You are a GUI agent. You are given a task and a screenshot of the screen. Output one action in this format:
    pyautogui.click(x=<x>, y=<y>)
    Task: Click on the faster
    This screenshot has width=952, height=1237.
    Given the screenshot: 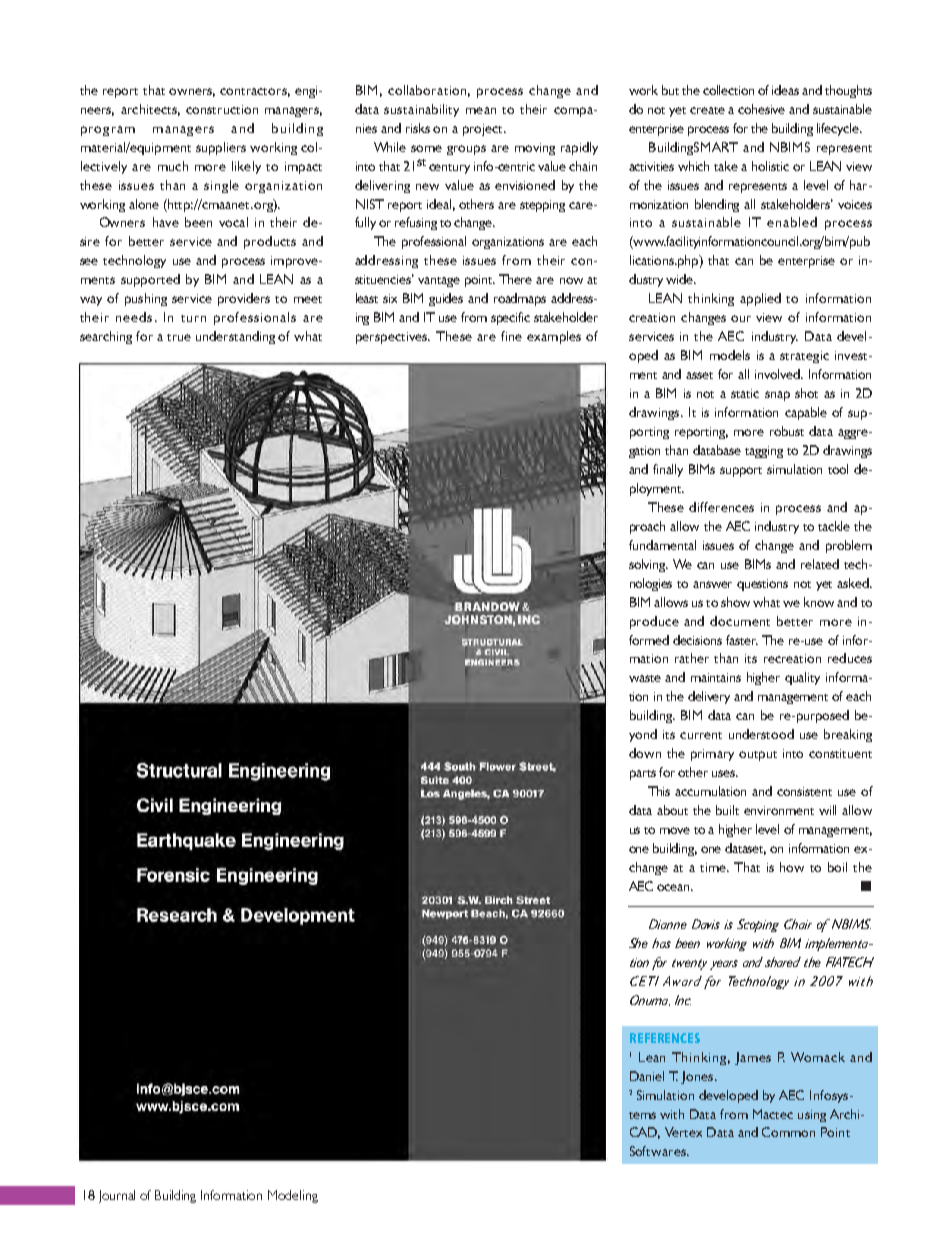 What is the action you would take?
    pyautogui.click(x=742, y=640)
